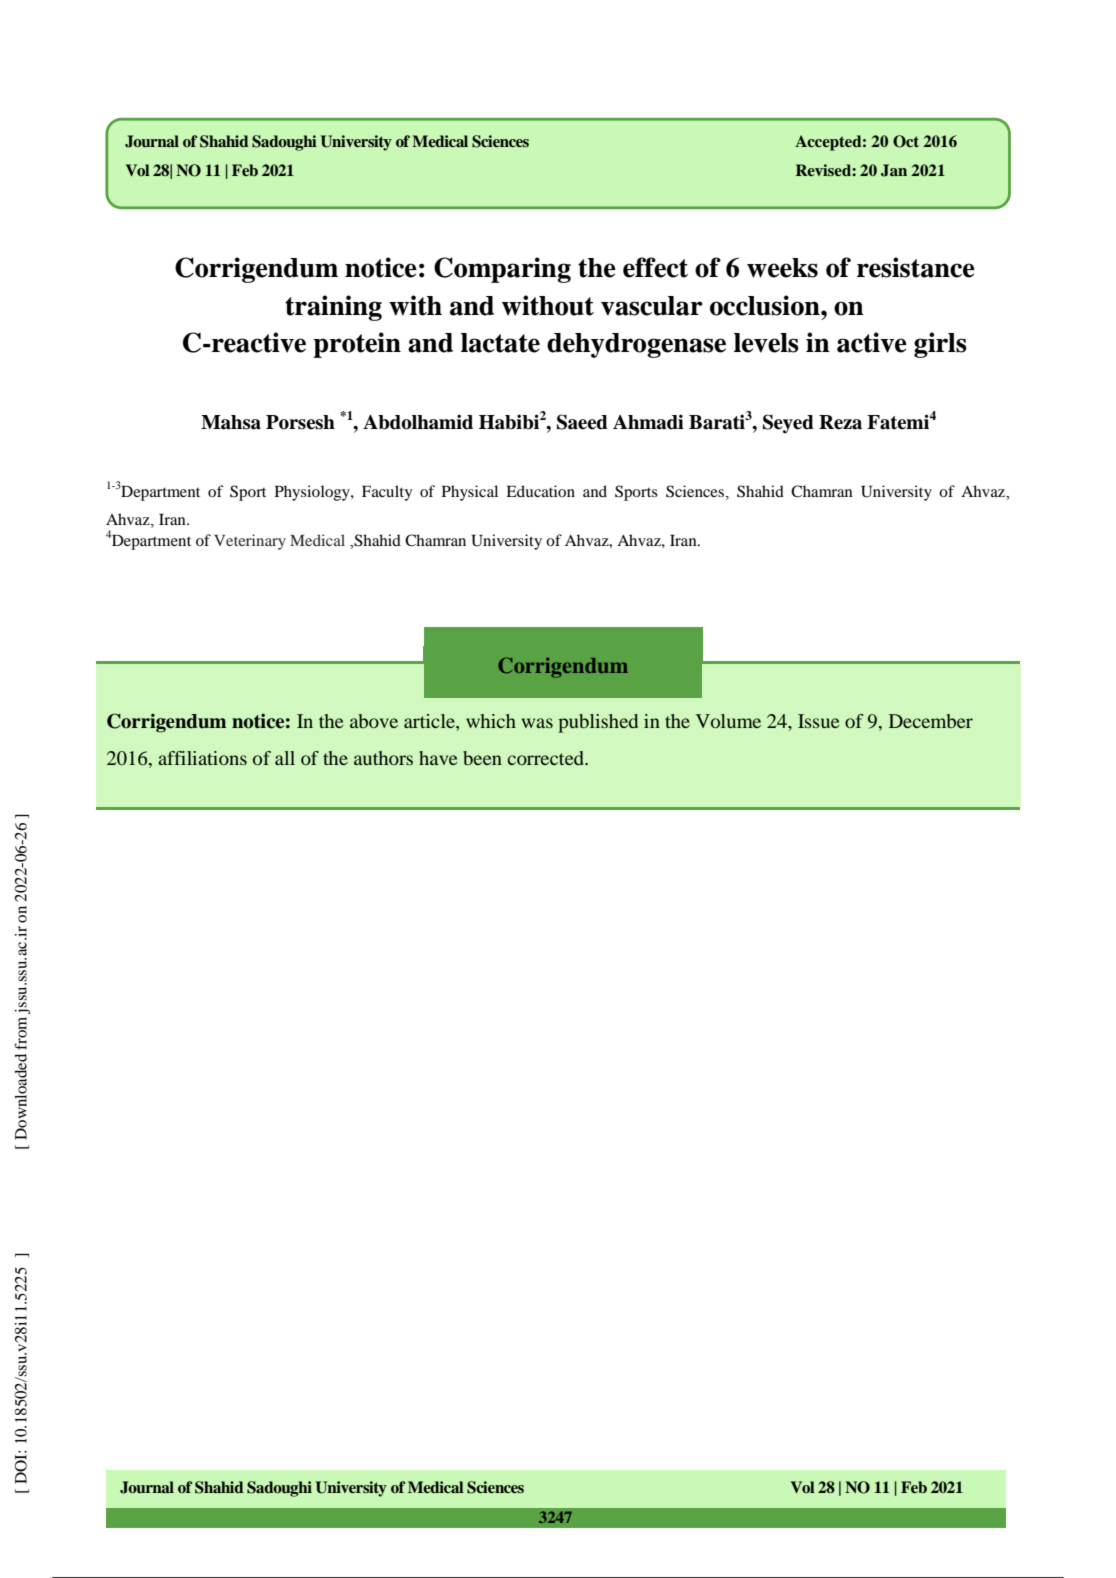 Image resolution: width=1116 pixels, height=1578 pixels. What do you see at coordinates (502, 270) in the image?
I see `Comparing` at bounding box center [502, 270].
